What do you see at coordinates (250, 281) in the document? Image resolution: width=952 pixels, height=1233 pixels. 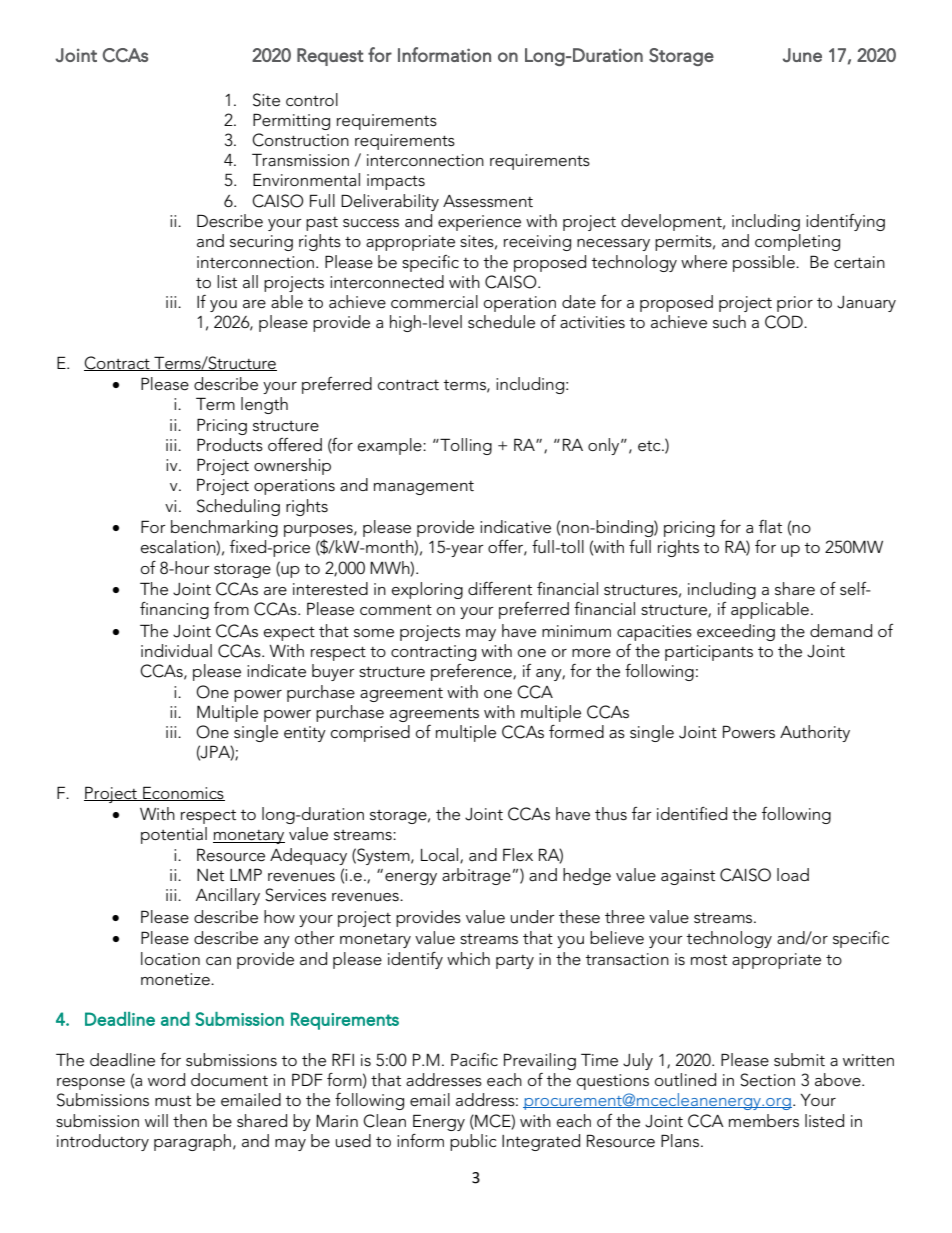 I see `all` at bounding box center [250, 281].
